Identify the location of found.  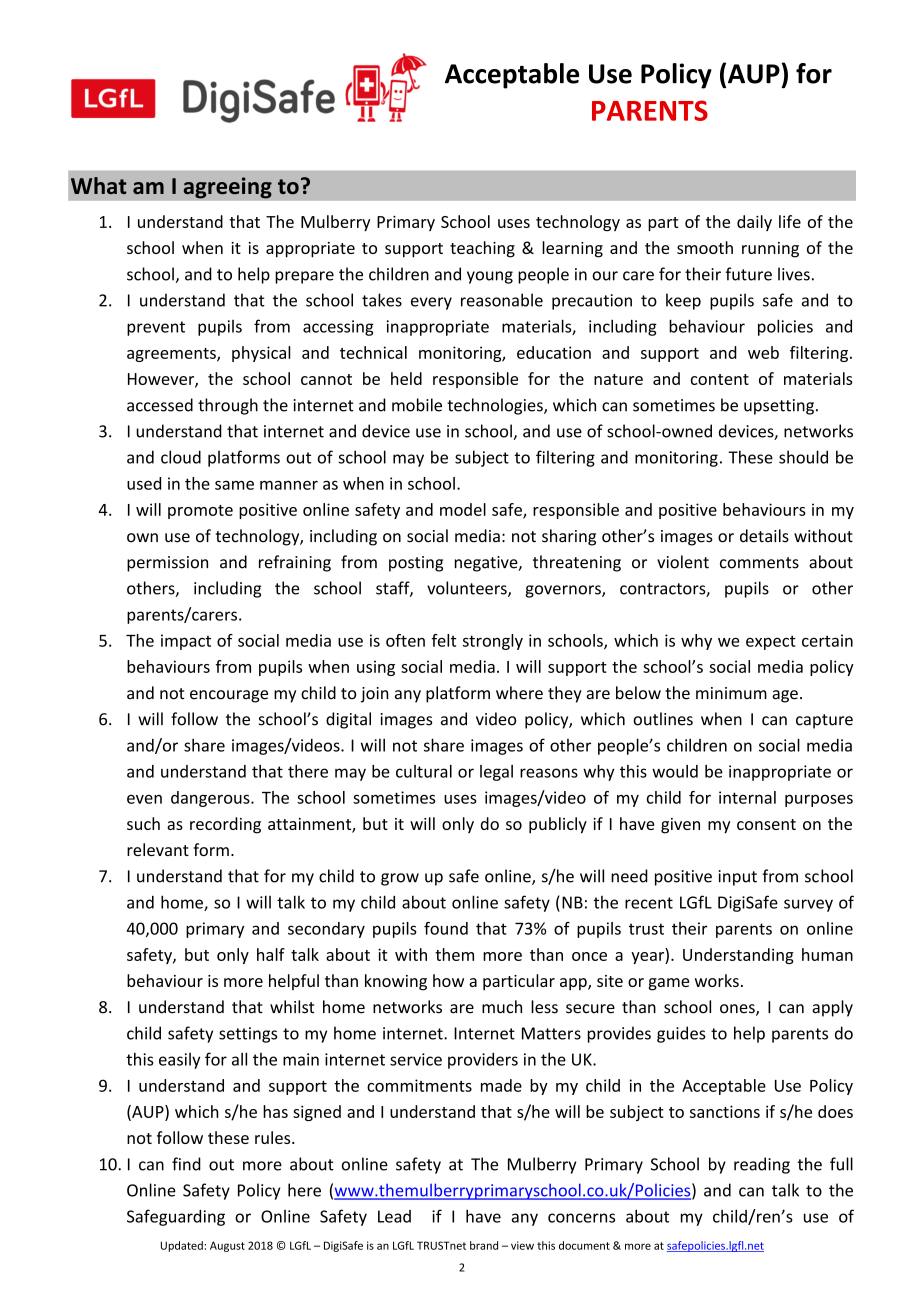
(446, 928).
